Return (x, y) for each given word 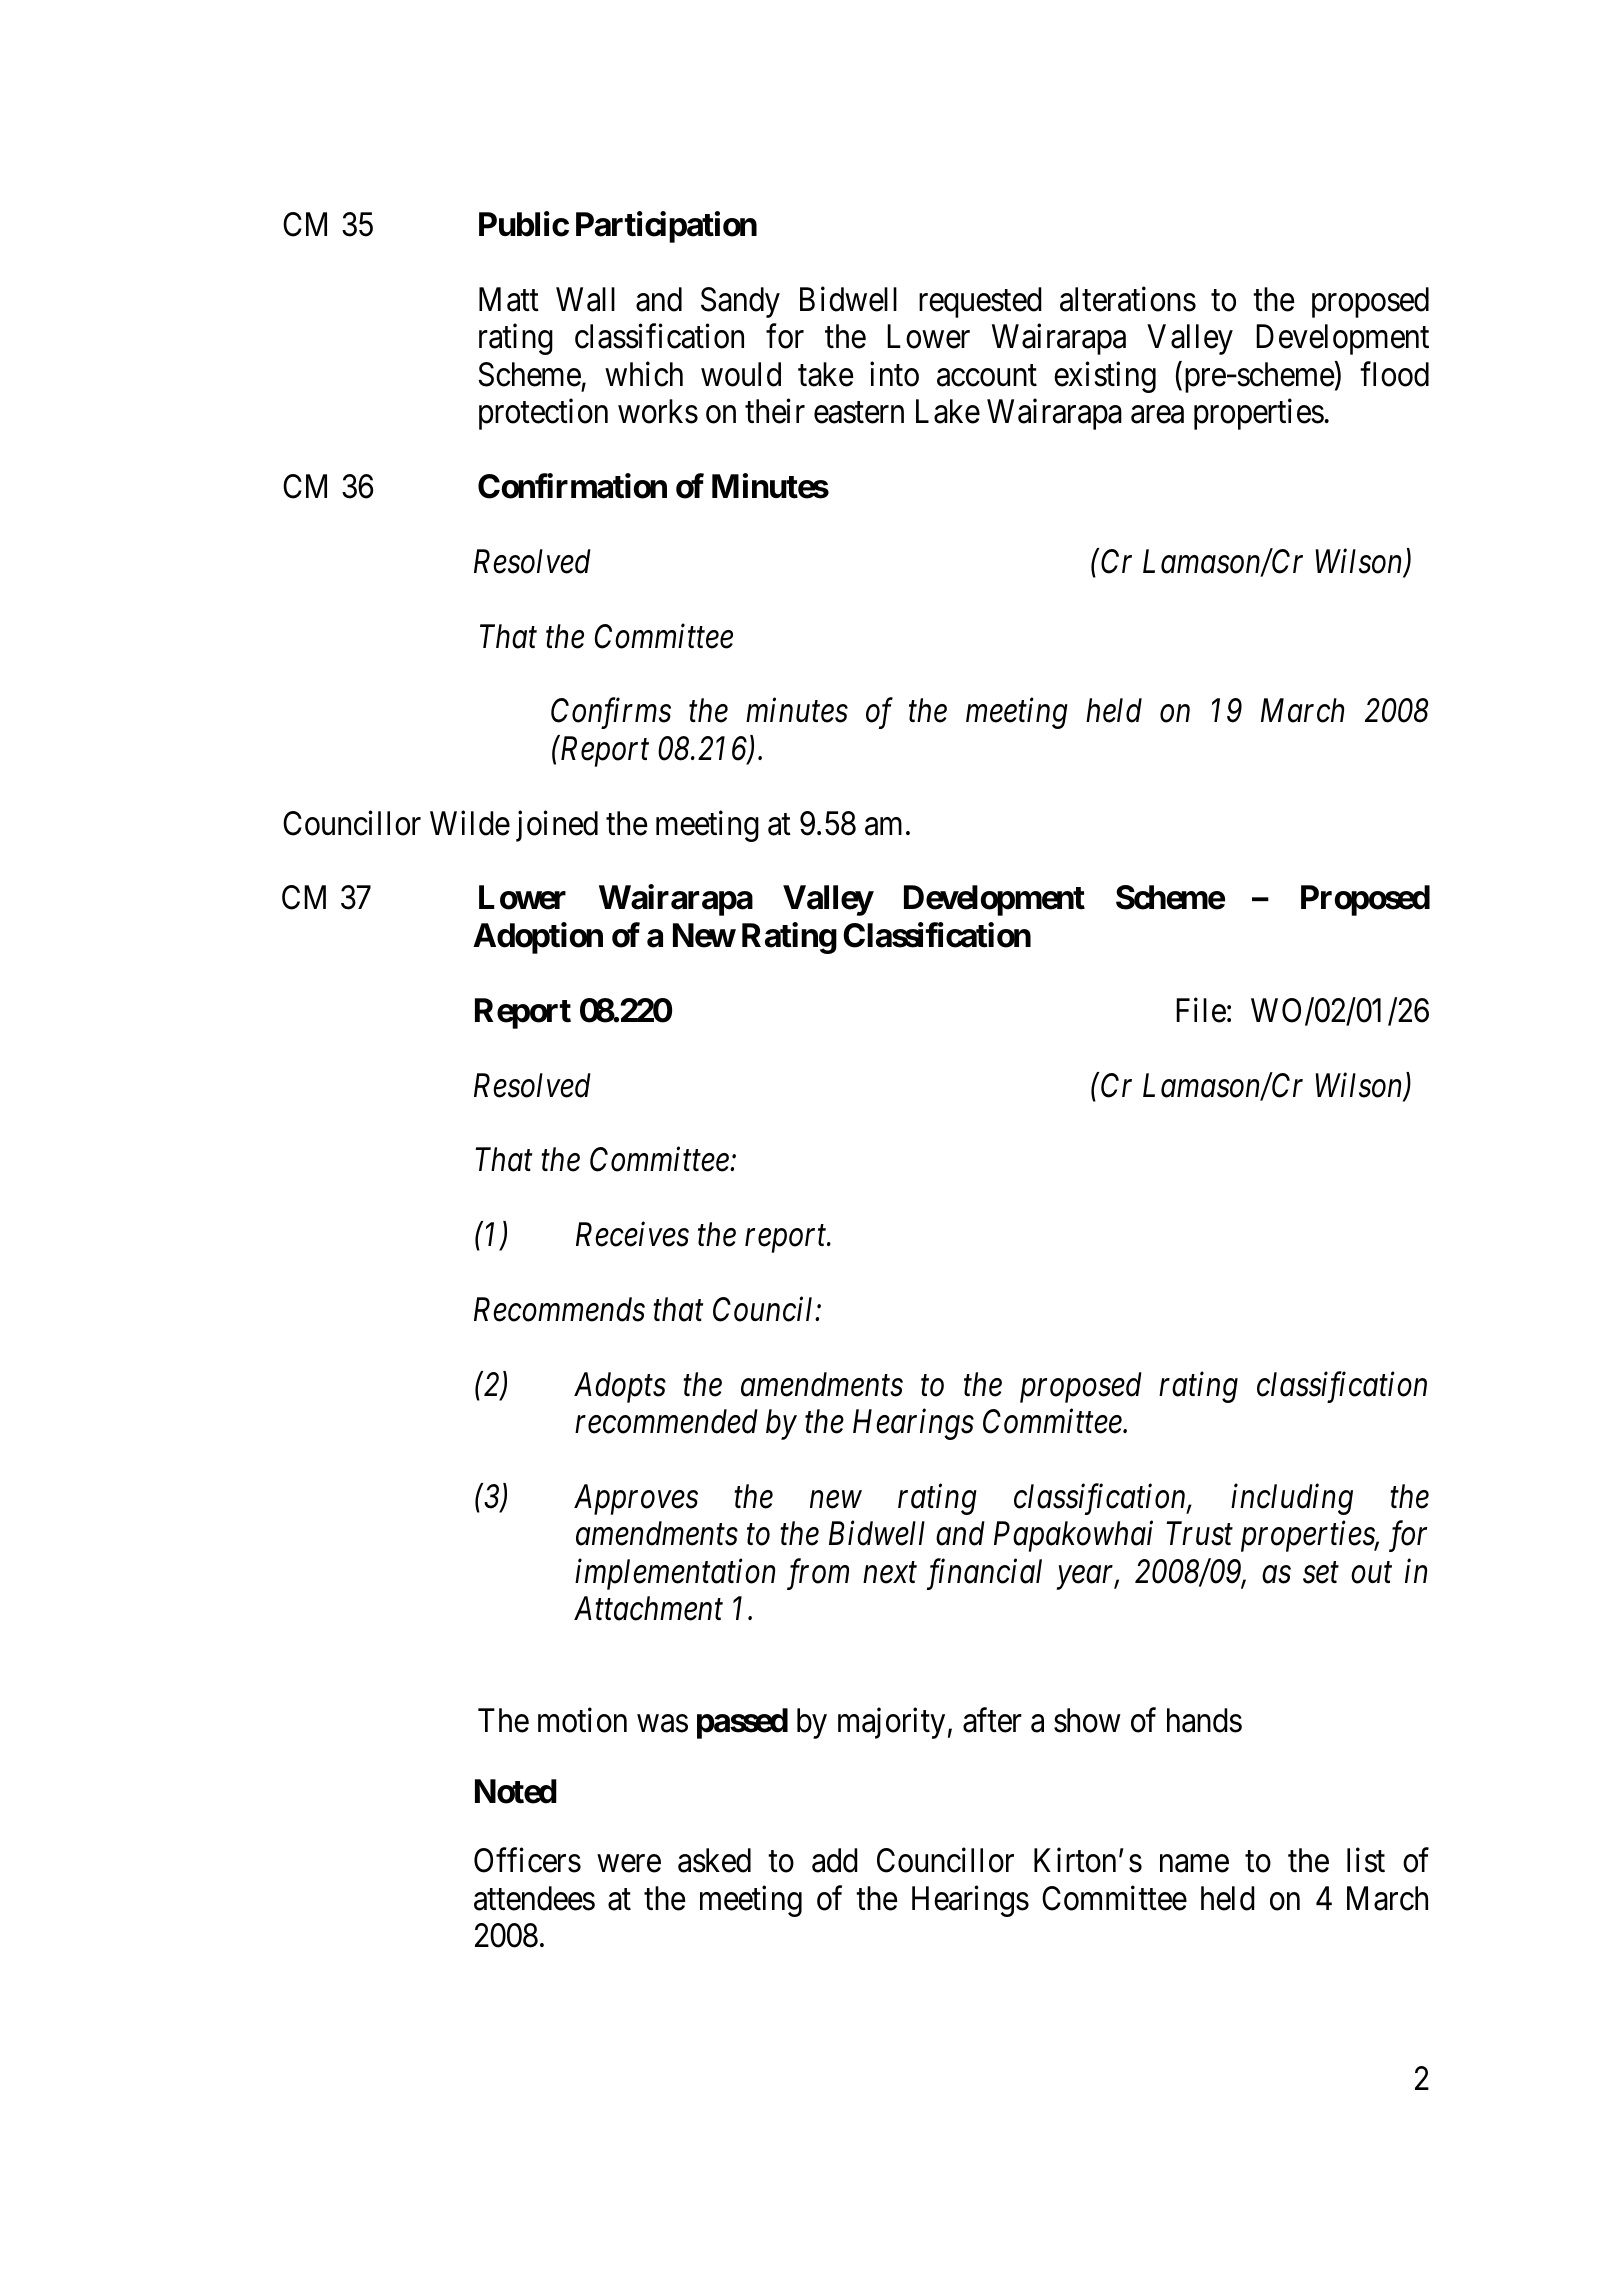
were (629, 1864)
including (1292, 1499)
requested (980, 302)
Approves (636, 1499)
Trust (1199, 1534)
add (835, 1860)
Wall (585, 299)
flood (1394, 374)
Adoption (538, 938)
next (890, 1573)
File (1201, 1010)
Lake (948, 411)
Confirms (611, 713)
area (1157, 415)
